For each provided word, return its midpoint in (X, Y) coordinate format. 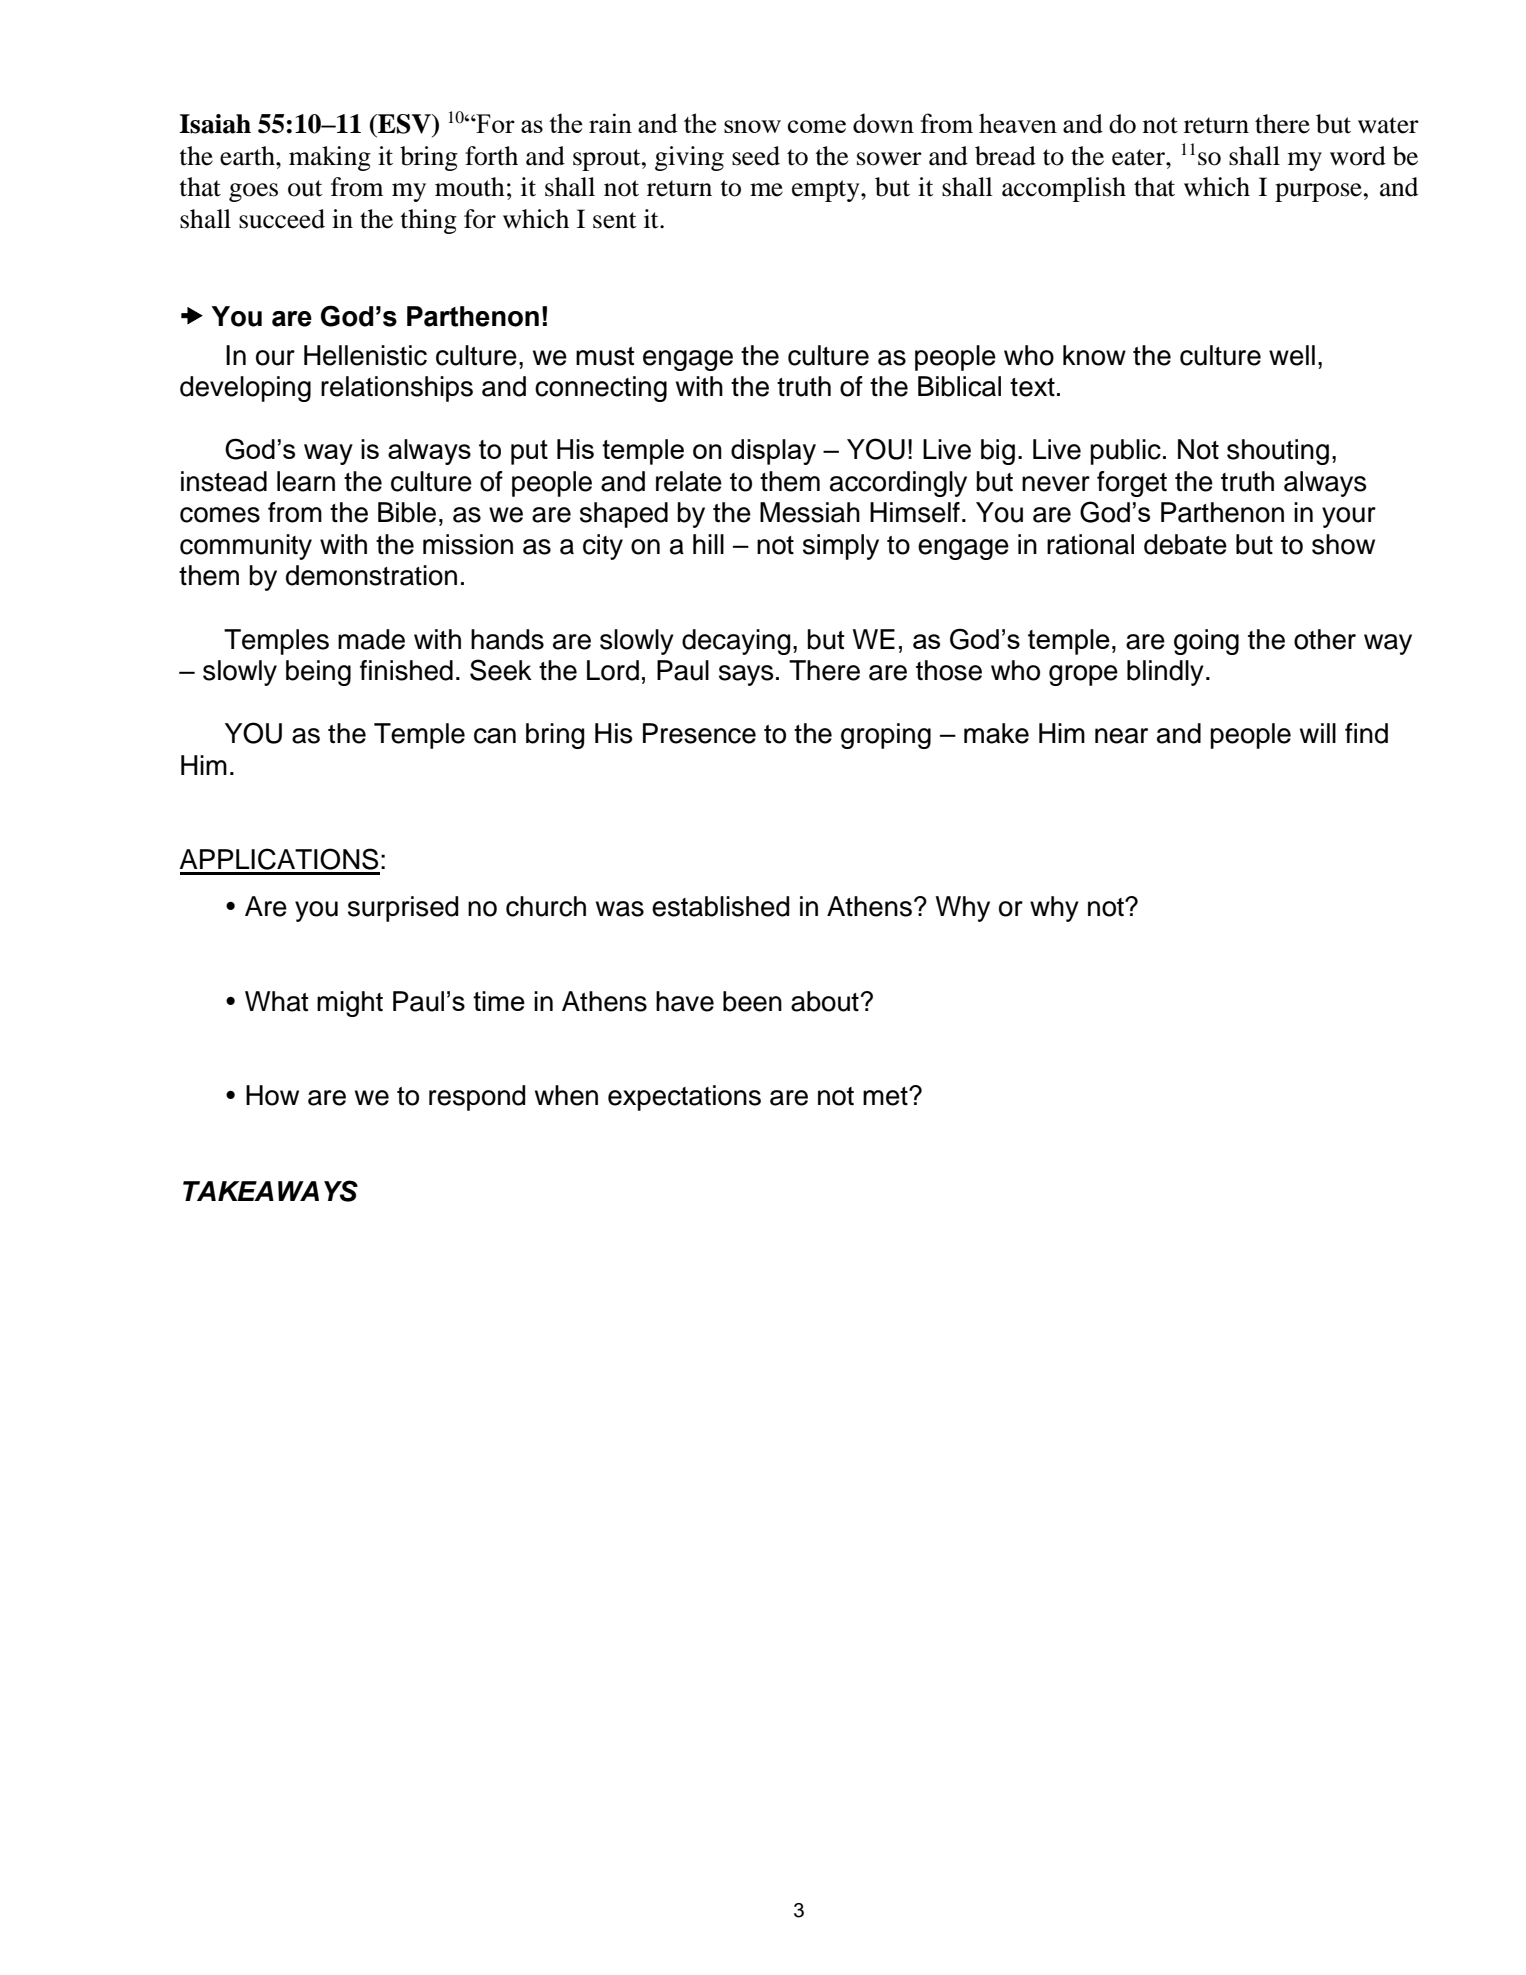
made (371, 639)
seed (756, 156)
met (886, 1096)
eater (1139, 157)
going (1206, 642)
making (330, 158)
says (746, 675)
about (825, 1001)
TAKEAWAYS (270, 1191)
